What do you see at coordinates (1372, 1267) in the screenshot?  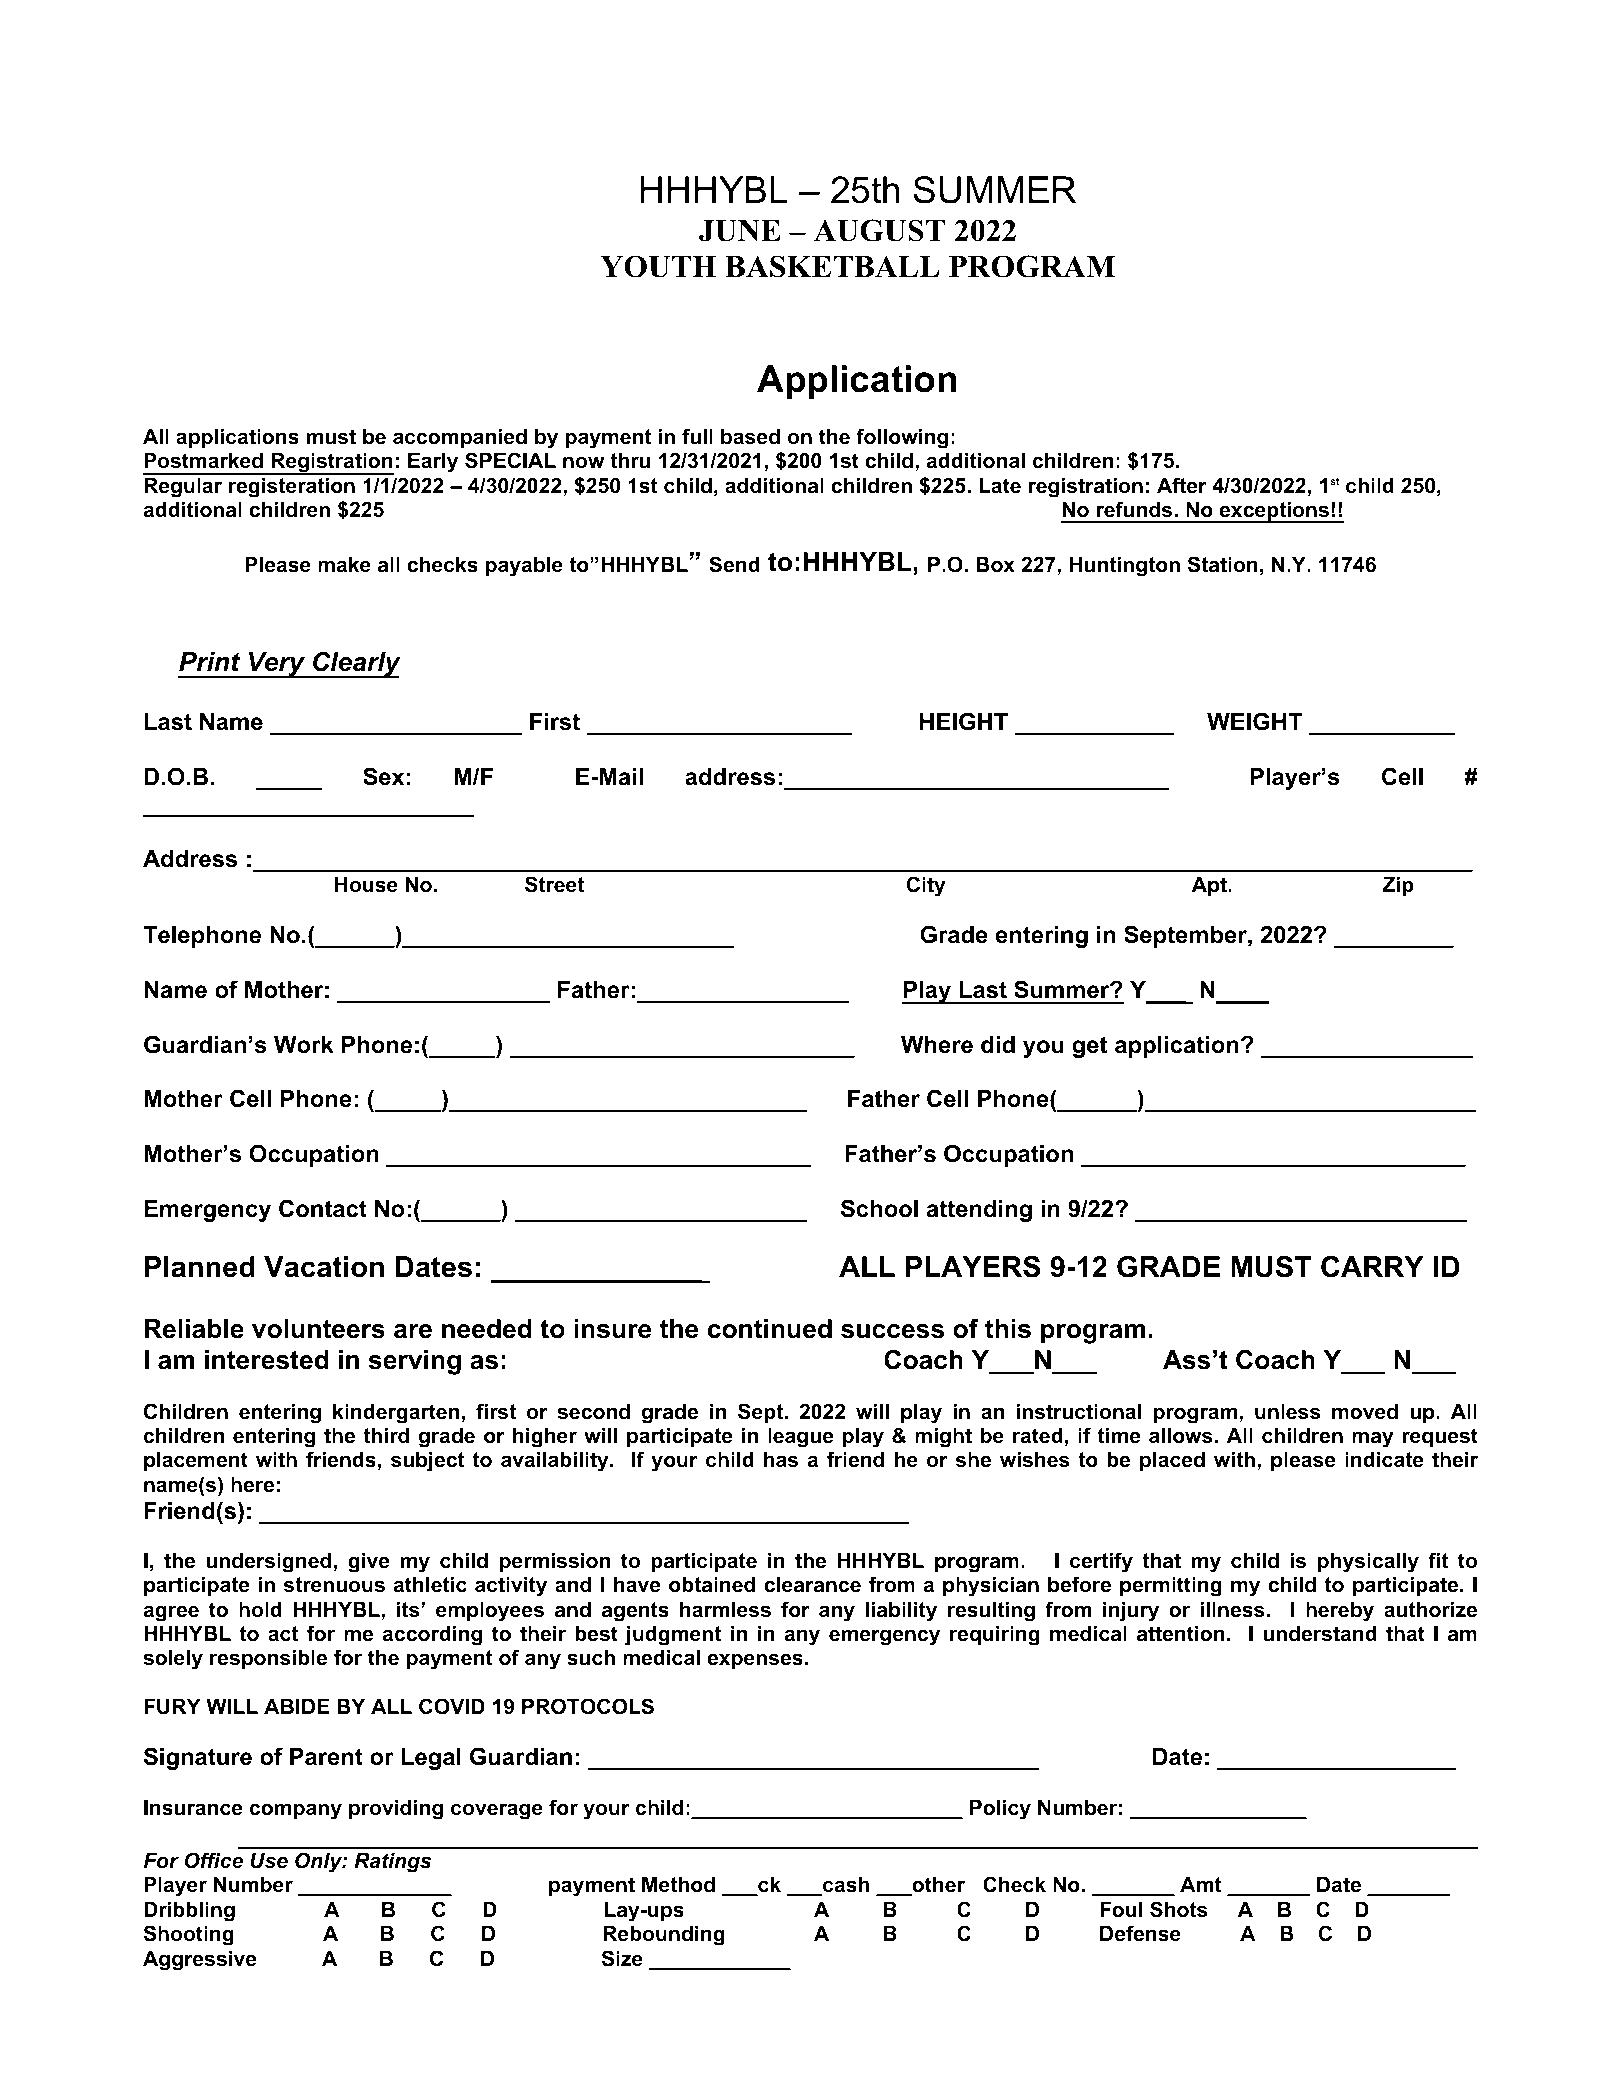 I see `CARRY` at bounding box center [1372, 1267].
